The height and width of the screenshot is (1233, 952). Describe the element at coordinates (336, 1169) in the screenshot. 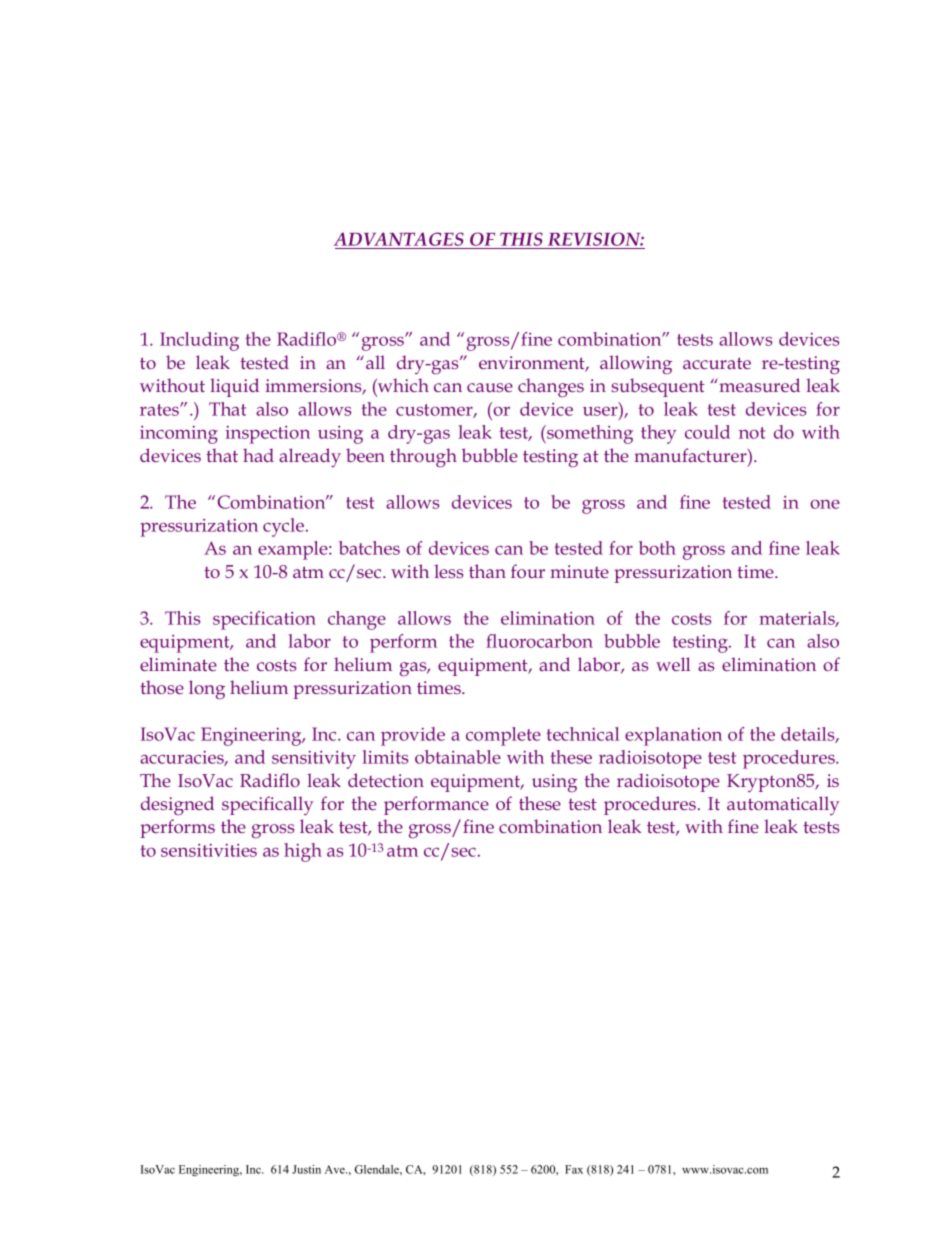

I see `Ave` at that location.
